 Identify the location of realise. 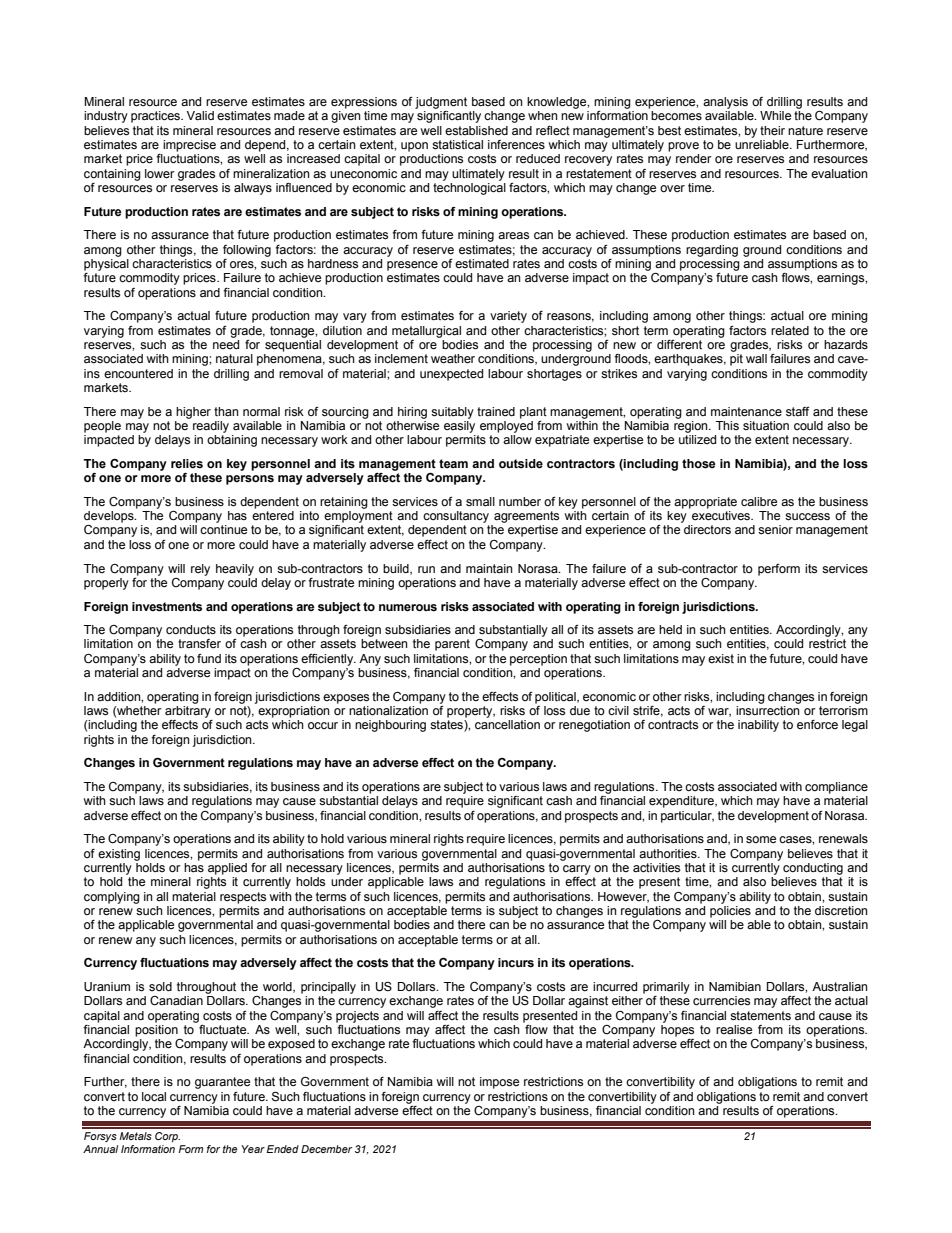
(734, 1030).
